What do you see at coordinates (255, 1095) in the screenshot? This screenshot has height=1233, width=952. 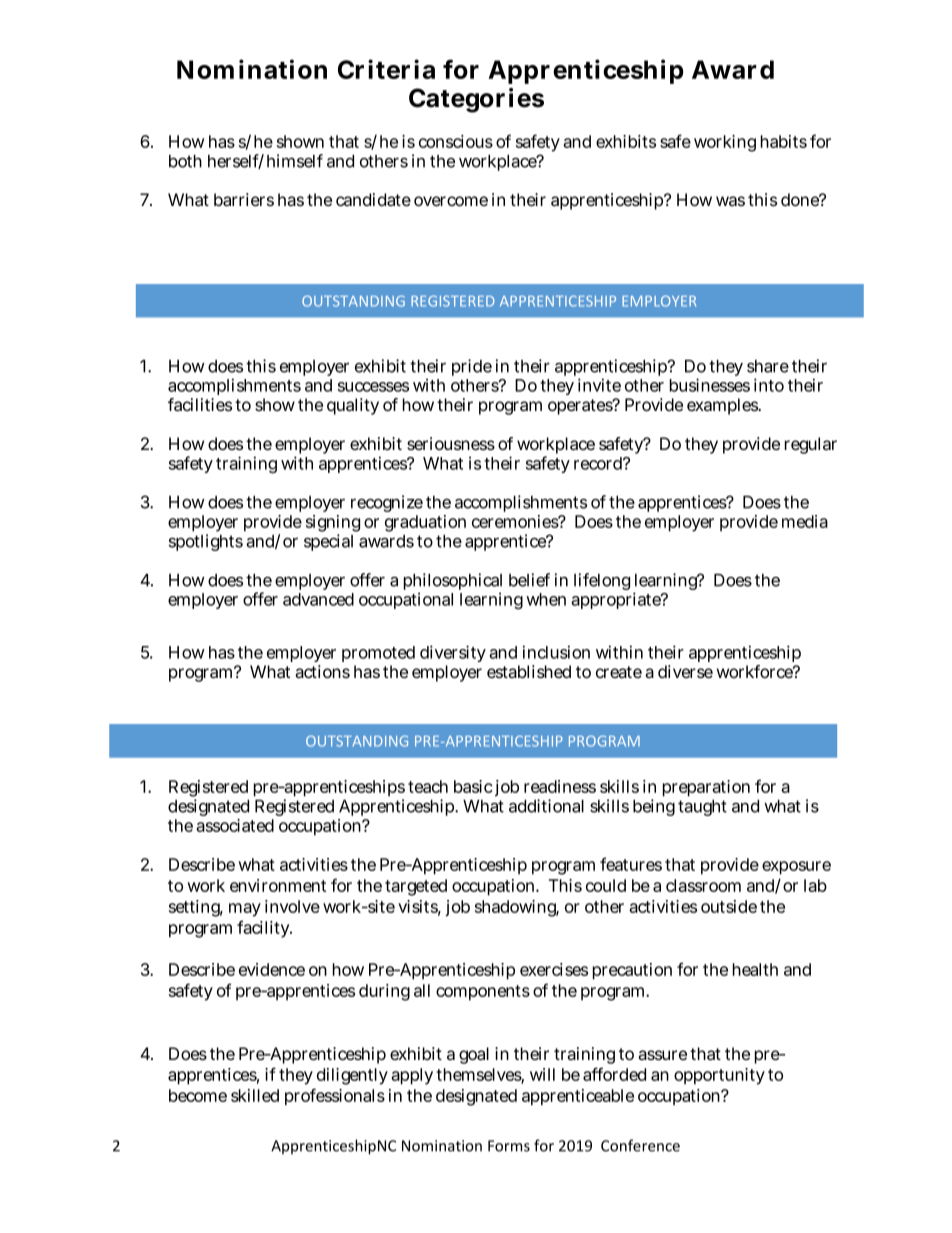 I see `skilled` at bounding box center [255, 1095].
